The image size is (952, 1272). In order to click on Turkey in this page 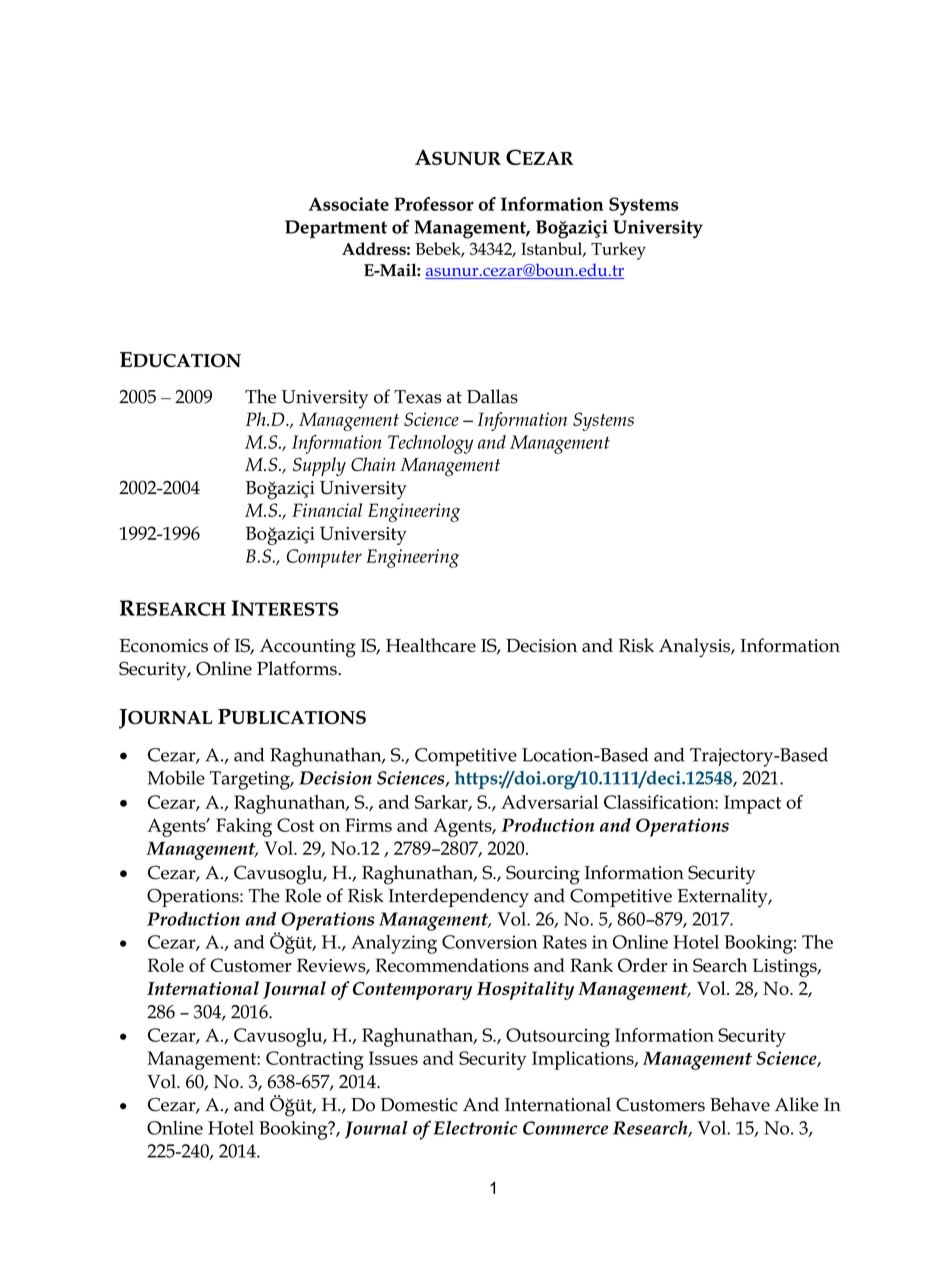, I will do `click(618, 251)`.
